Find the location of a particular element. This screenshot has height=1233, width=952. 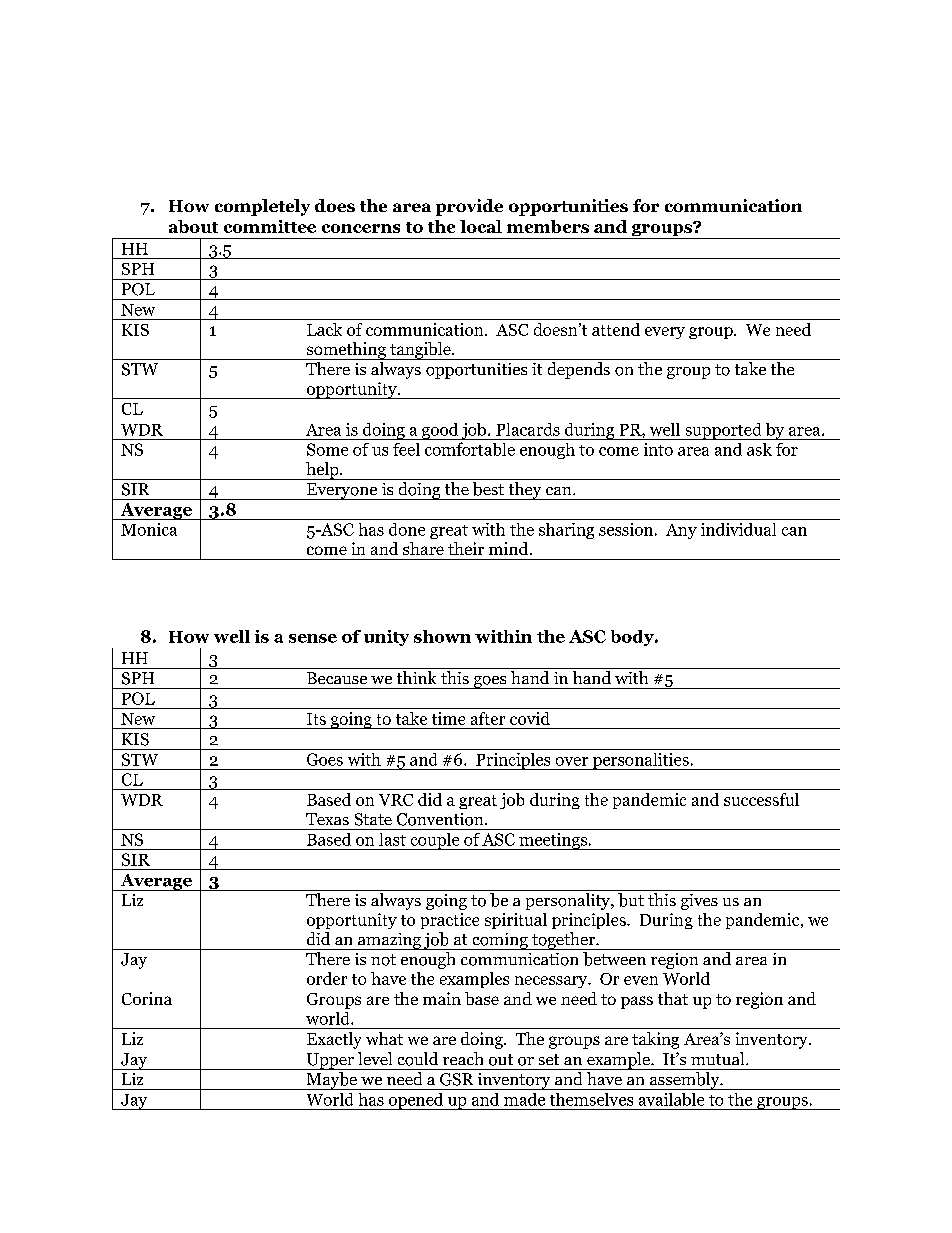

committee is located at coordinates (270, 226).
